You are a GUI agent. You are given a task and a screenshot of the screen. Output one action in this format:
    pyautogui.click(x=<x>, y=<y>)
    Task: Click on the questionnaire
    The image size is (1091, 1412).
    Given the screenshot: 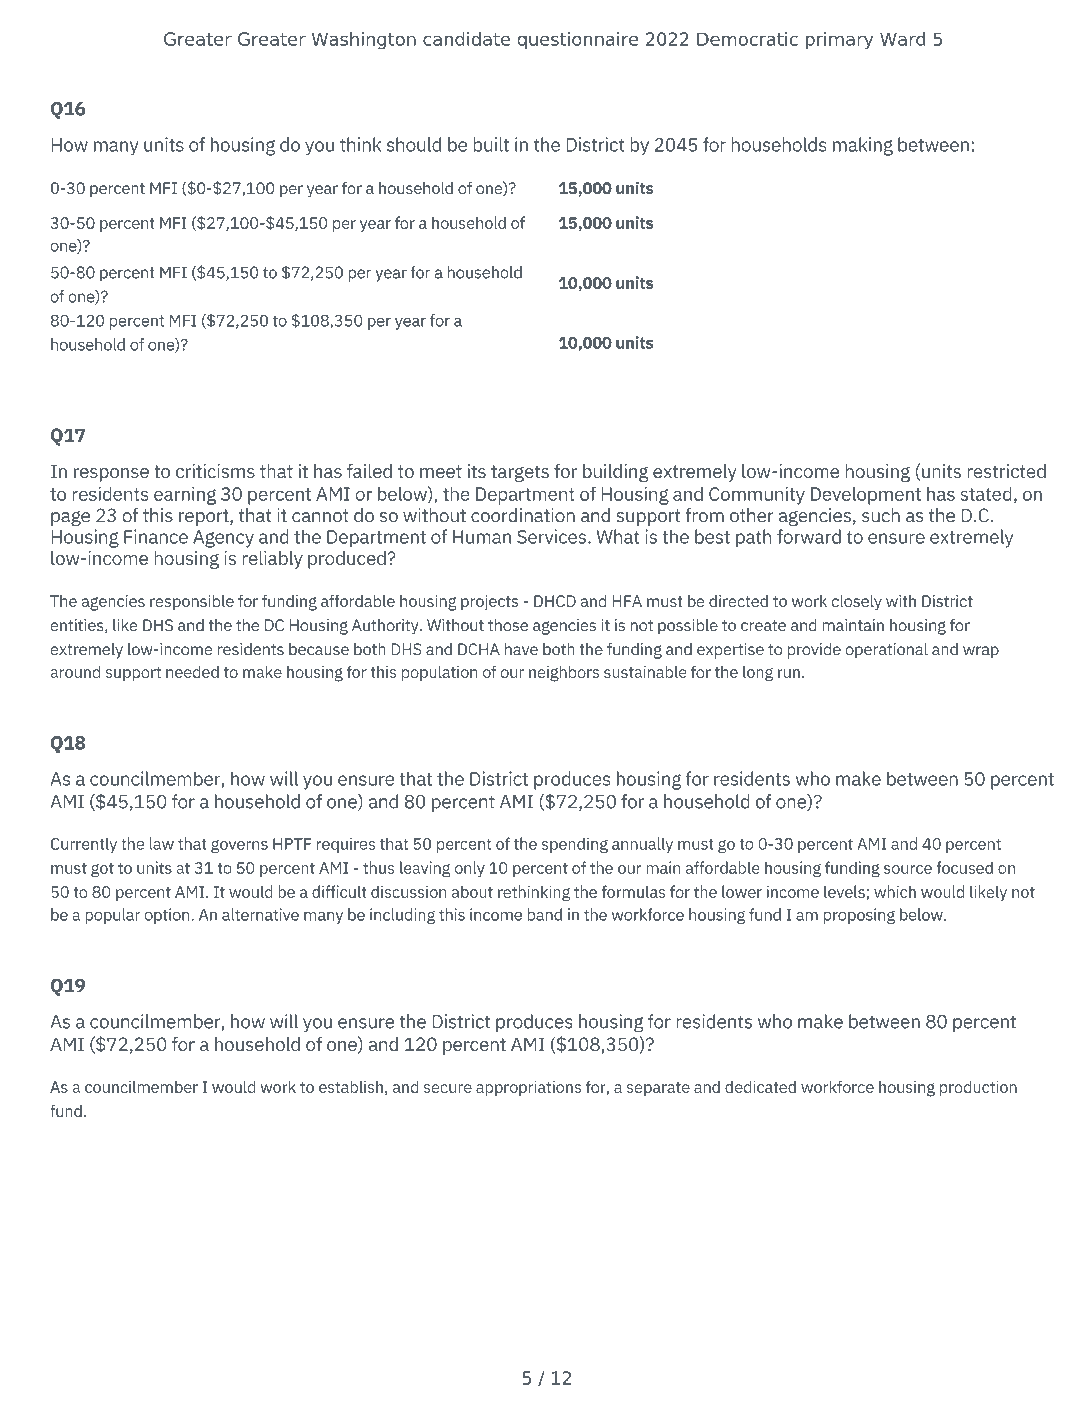 What is the action you would take?
    pyautogui.click(x=578, y=41)
